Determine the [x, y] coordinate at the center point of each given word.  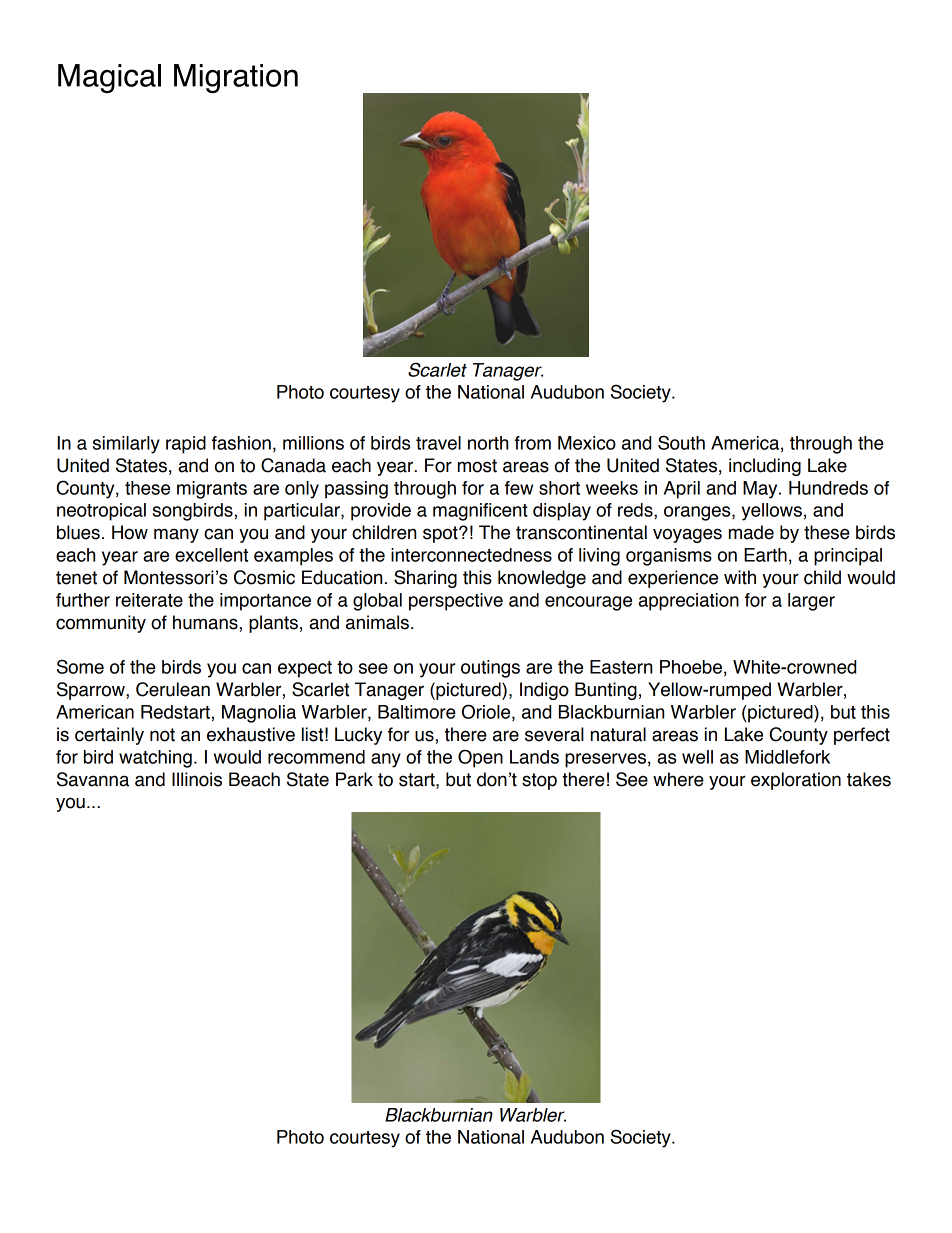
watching [155, 759]
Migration [236, 78]
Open [480, 758]
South [681, 442]
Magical [109, 78]
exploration [796, 781]
